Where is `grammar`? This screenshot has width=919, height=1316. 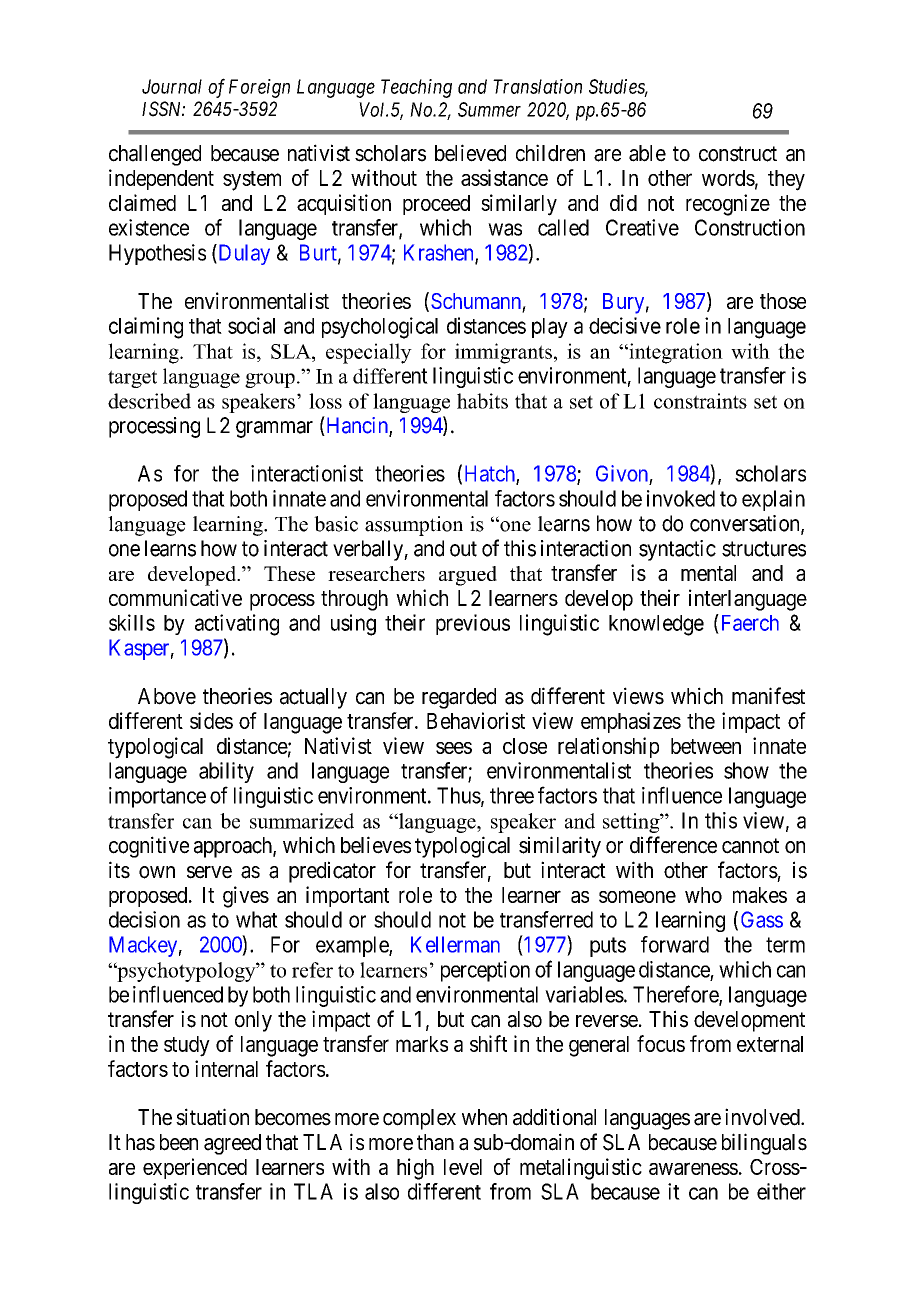
grammar is located at coordinates (274, 429).
